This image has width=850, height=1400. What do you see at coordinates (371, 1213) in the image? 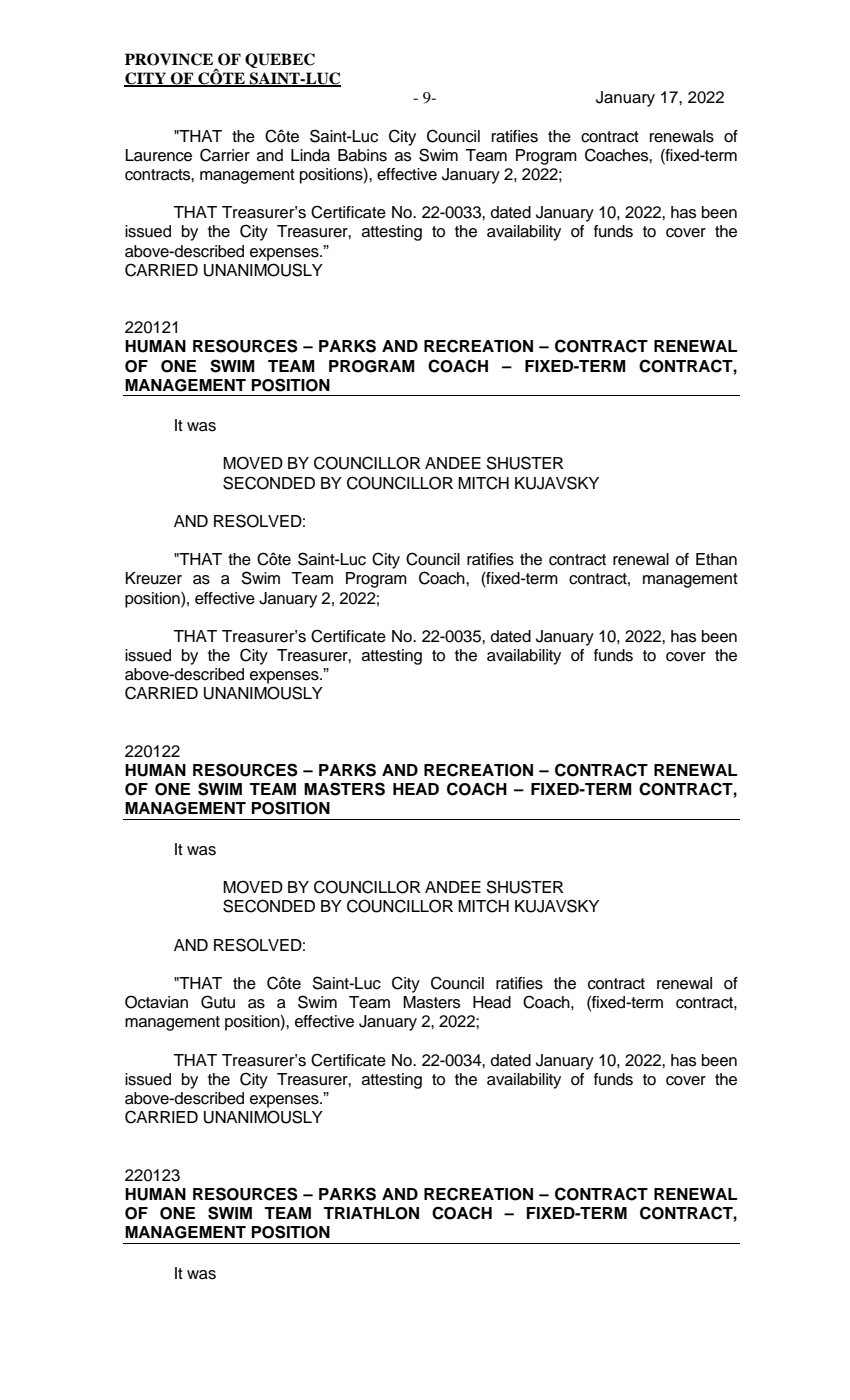
I see `TRIATHLON` at bounding box center [371, 1213].
